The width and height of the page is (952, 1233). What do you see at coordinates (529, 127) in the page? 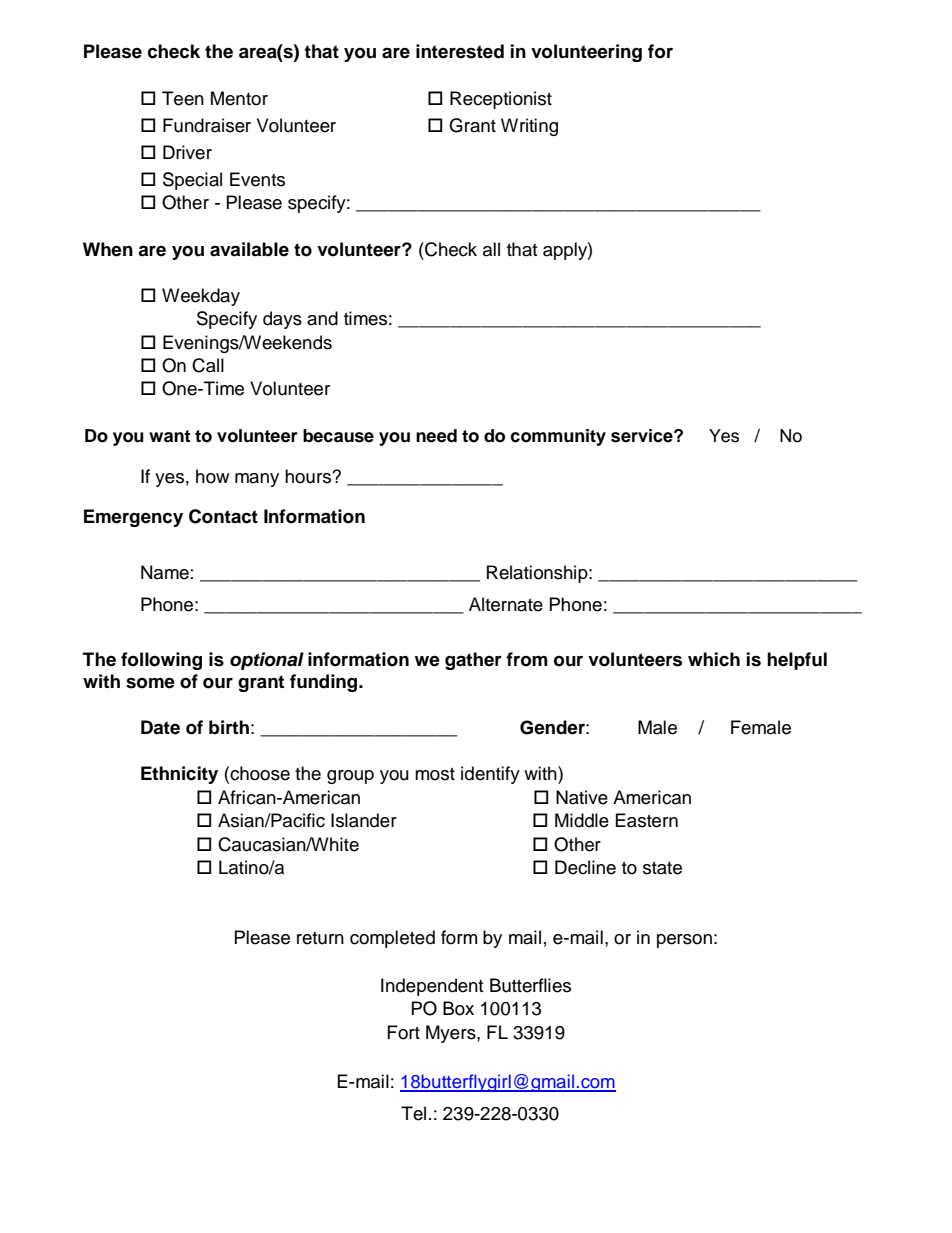
I see `Writing` at bounding box center [529, 127].
